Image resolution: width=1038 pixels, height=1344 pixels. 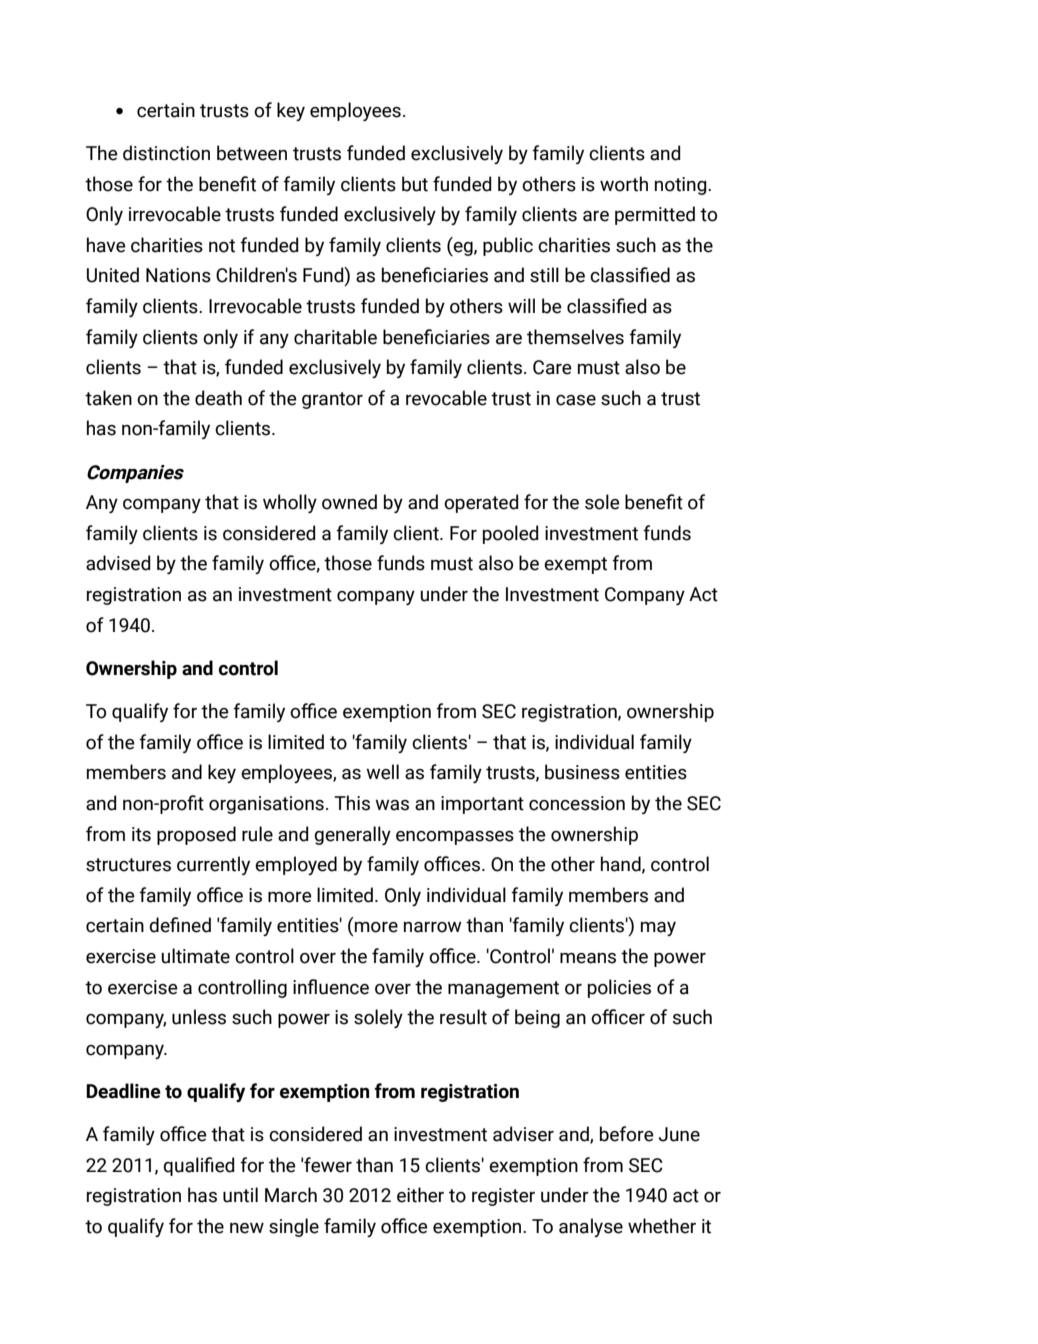 What do you see at coordinates (582, 772) in the screenshot?
I see `business` at bounding box center [582, 772].
